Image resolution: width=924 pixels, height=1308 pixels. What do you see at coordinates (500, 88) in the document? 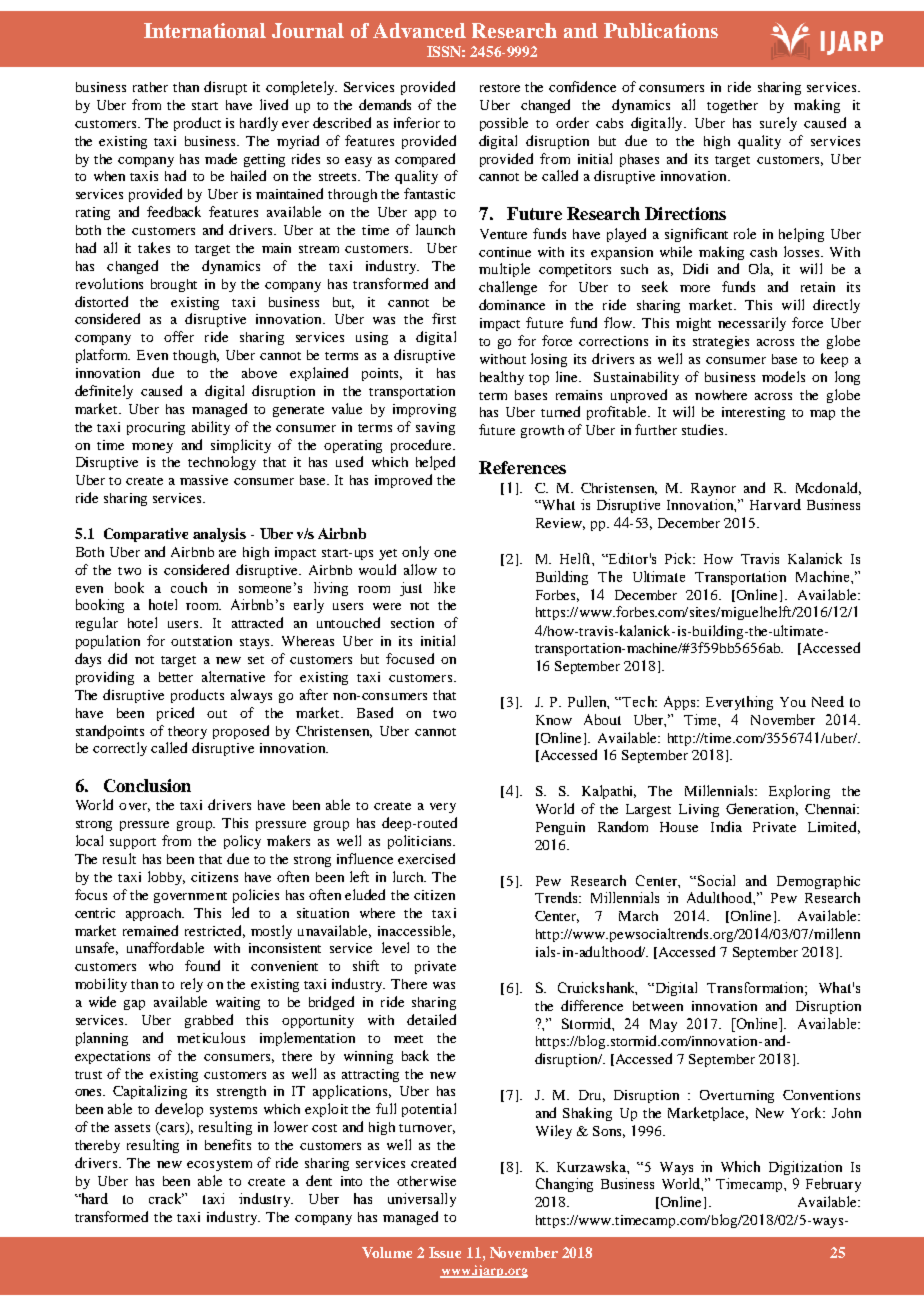
I see `restore` at bounding box center [500, 88].
